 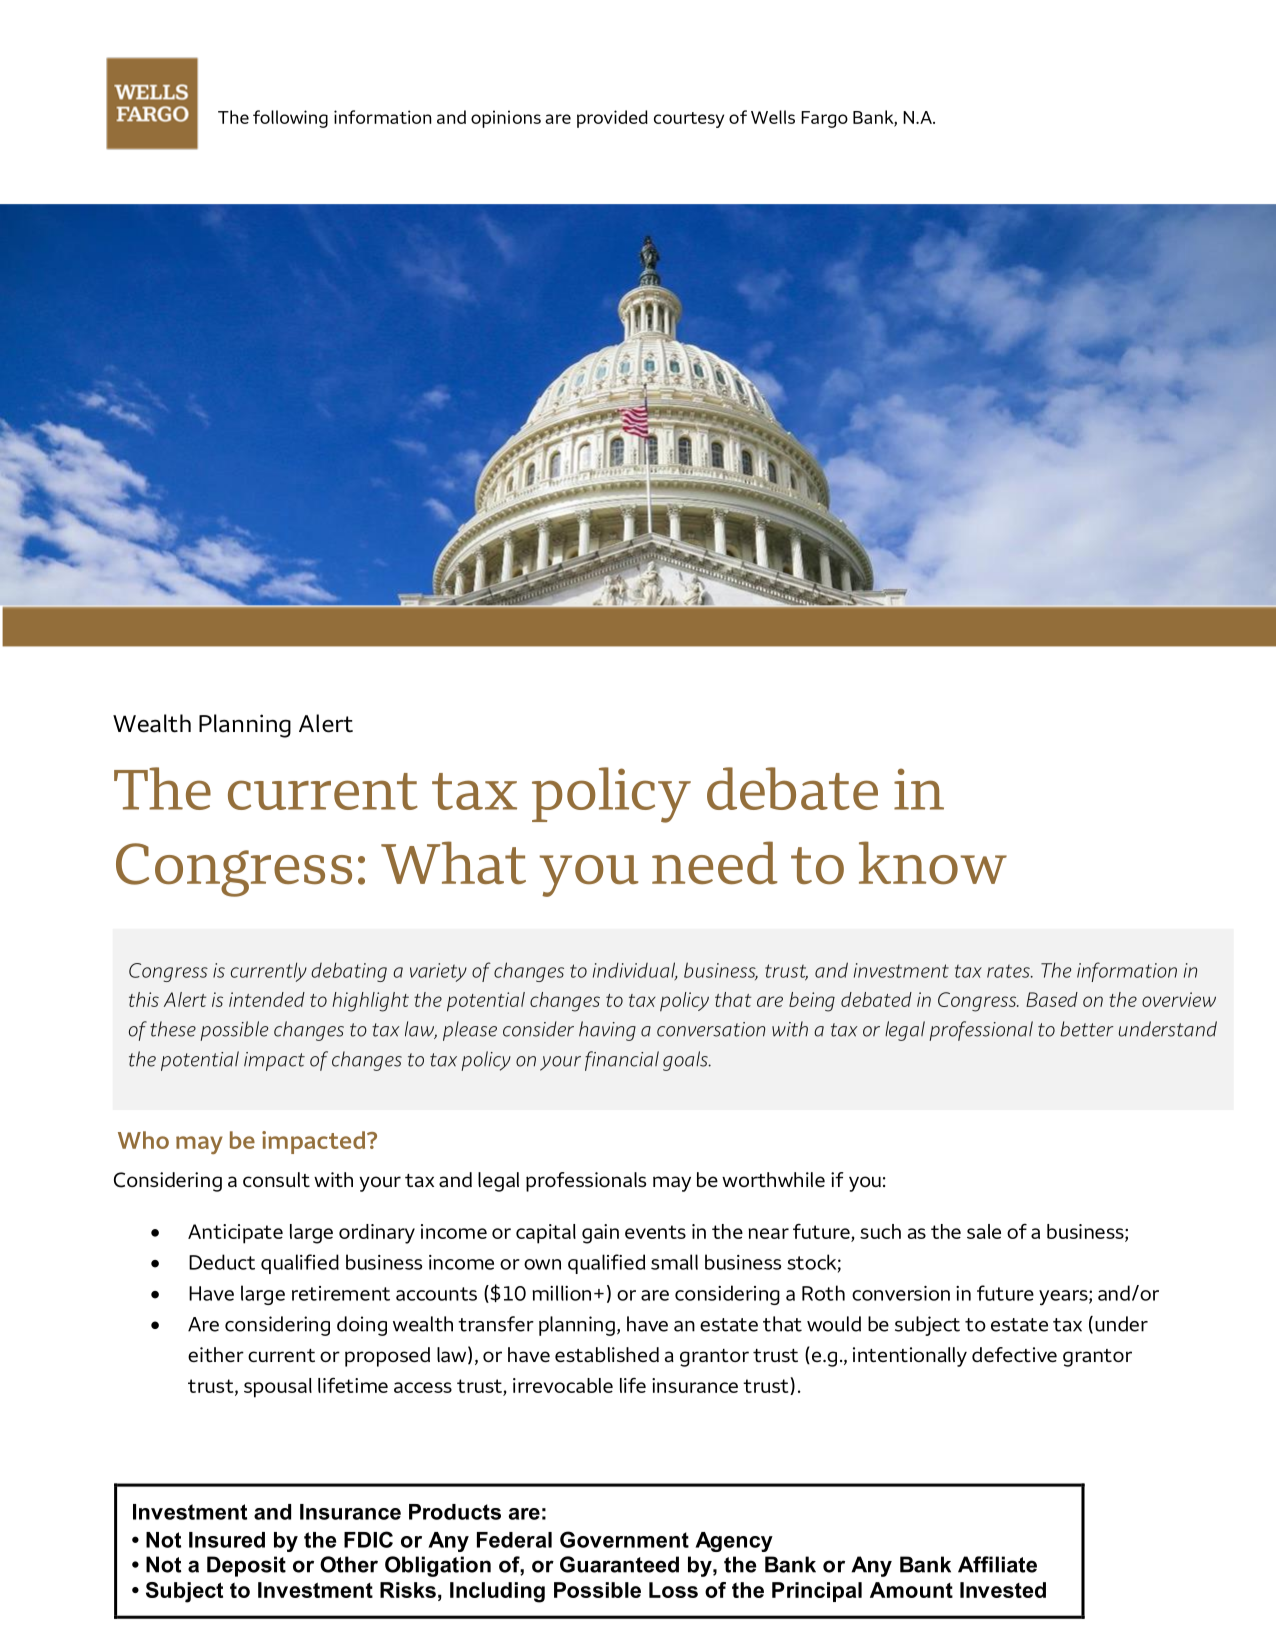 I want to click on need, so click(x=714, y=862).
